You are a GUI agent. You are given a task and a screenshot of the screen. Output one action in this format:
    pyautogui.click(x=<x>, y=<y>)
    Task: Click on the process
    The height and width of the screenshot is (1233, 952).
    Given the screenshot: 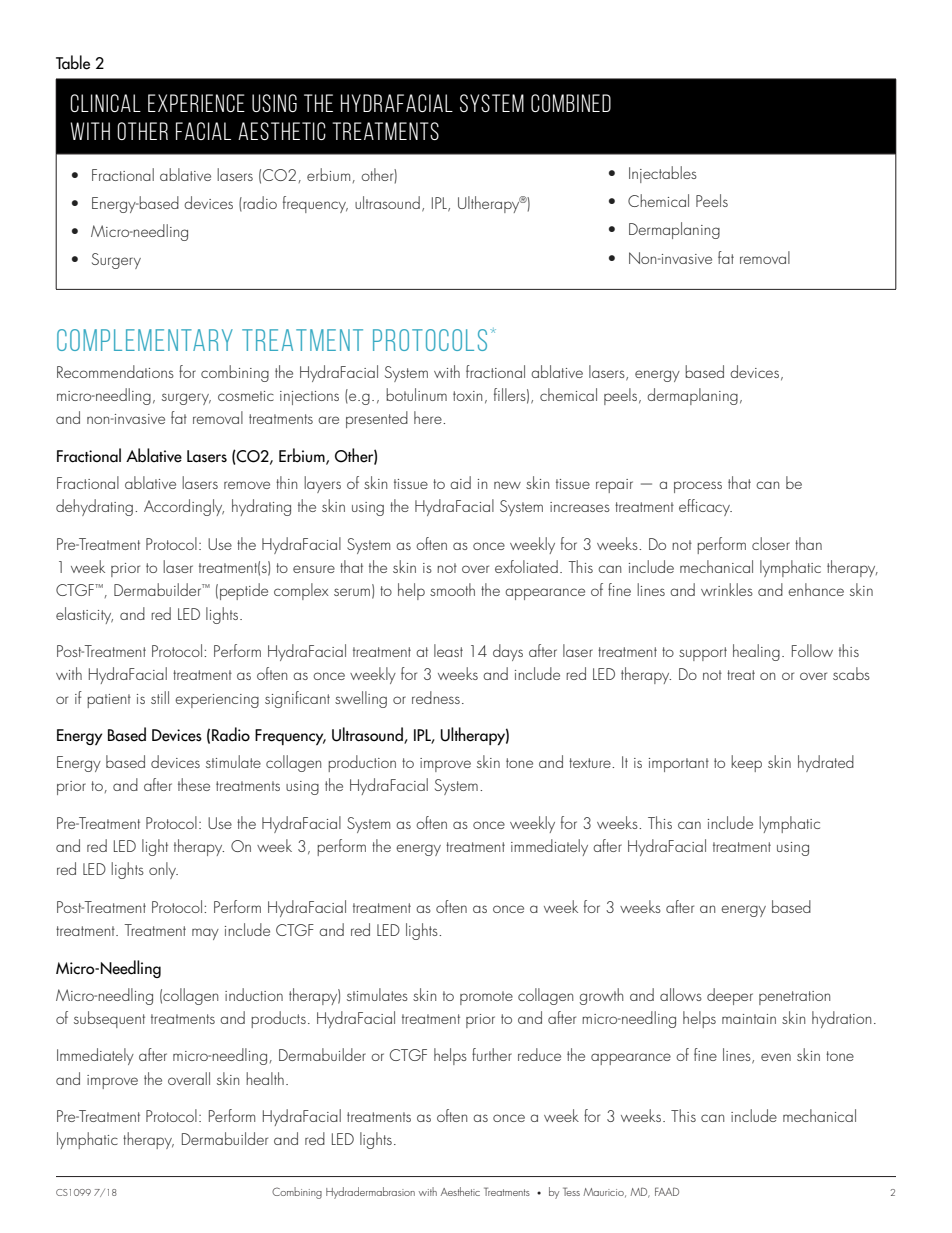 What is the action you would take?
    pyautogui.click(x=698, y=487)
